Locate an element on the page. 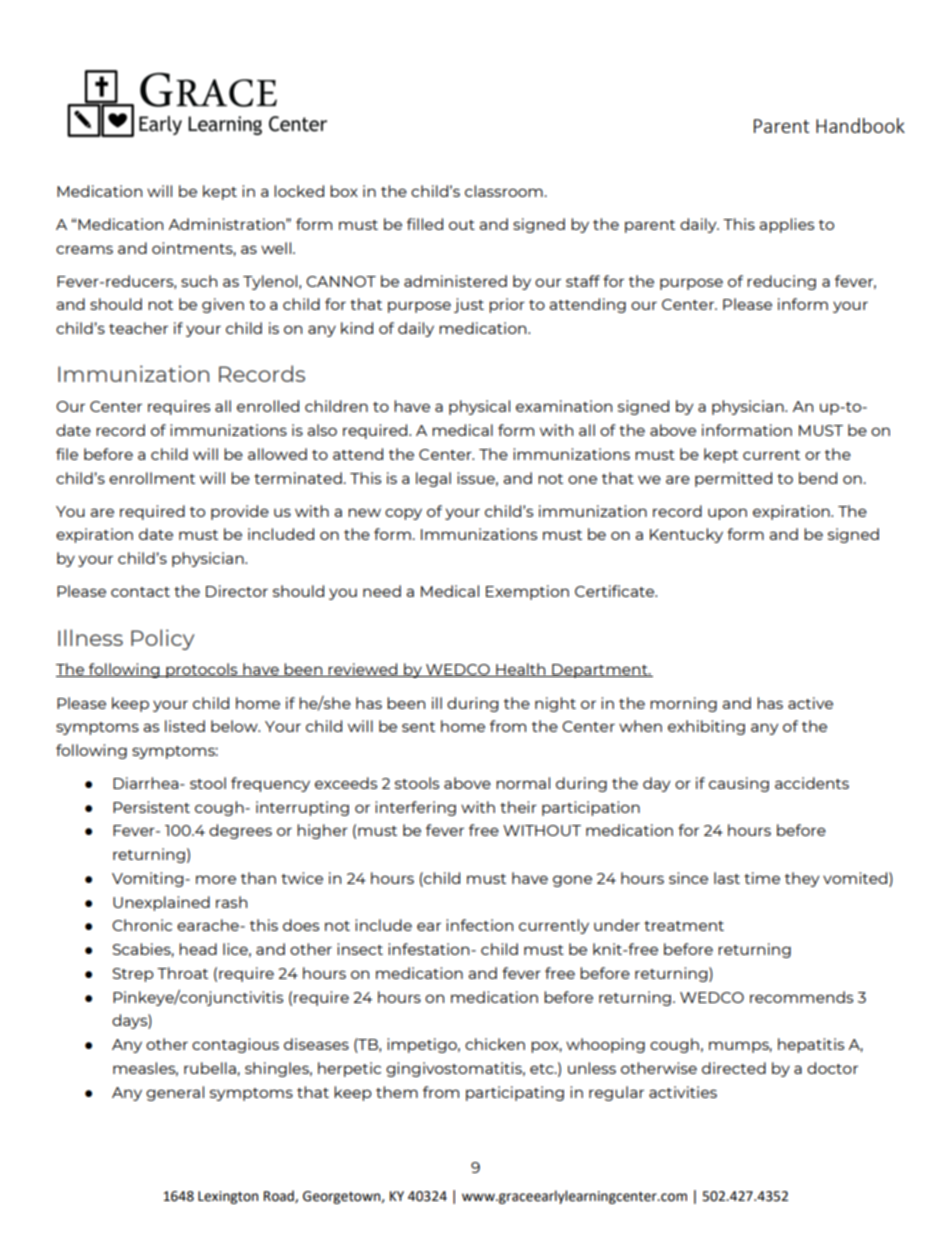 The image size is (952, 1233). infection is located at coordinates (479, 925).
